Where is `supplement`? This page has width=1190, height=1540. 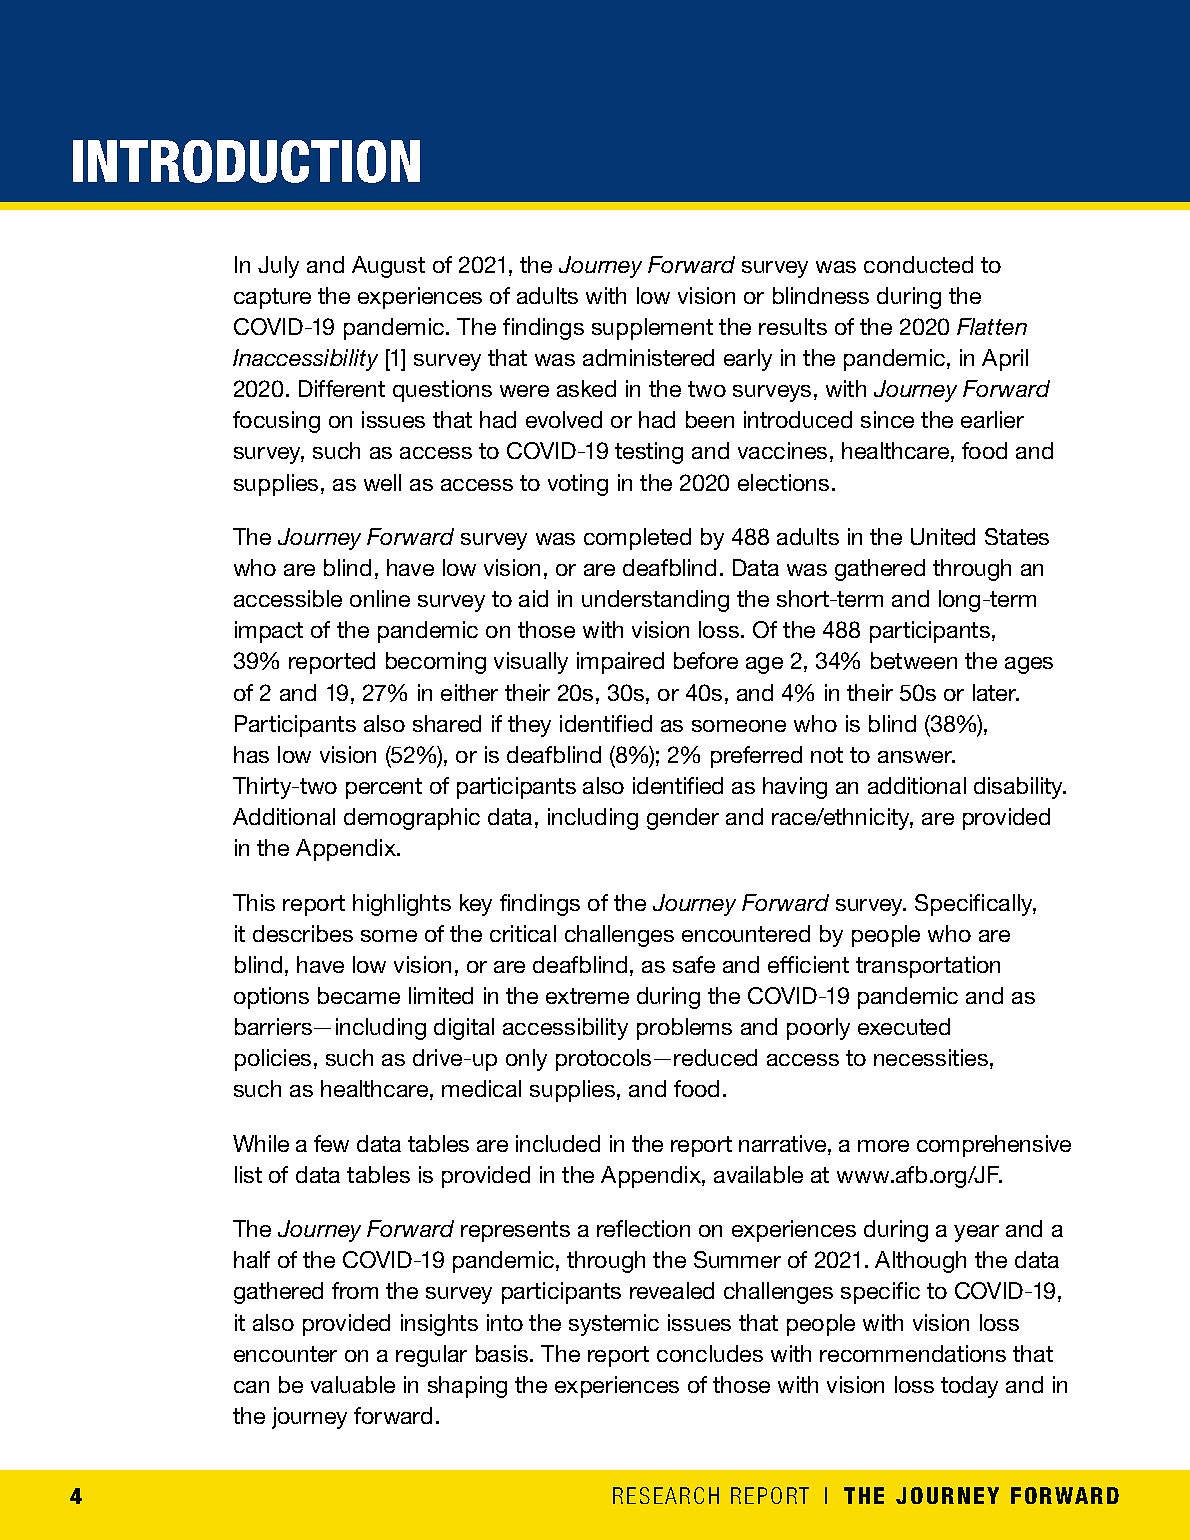
supplement is located at coordinates (652, 329).
